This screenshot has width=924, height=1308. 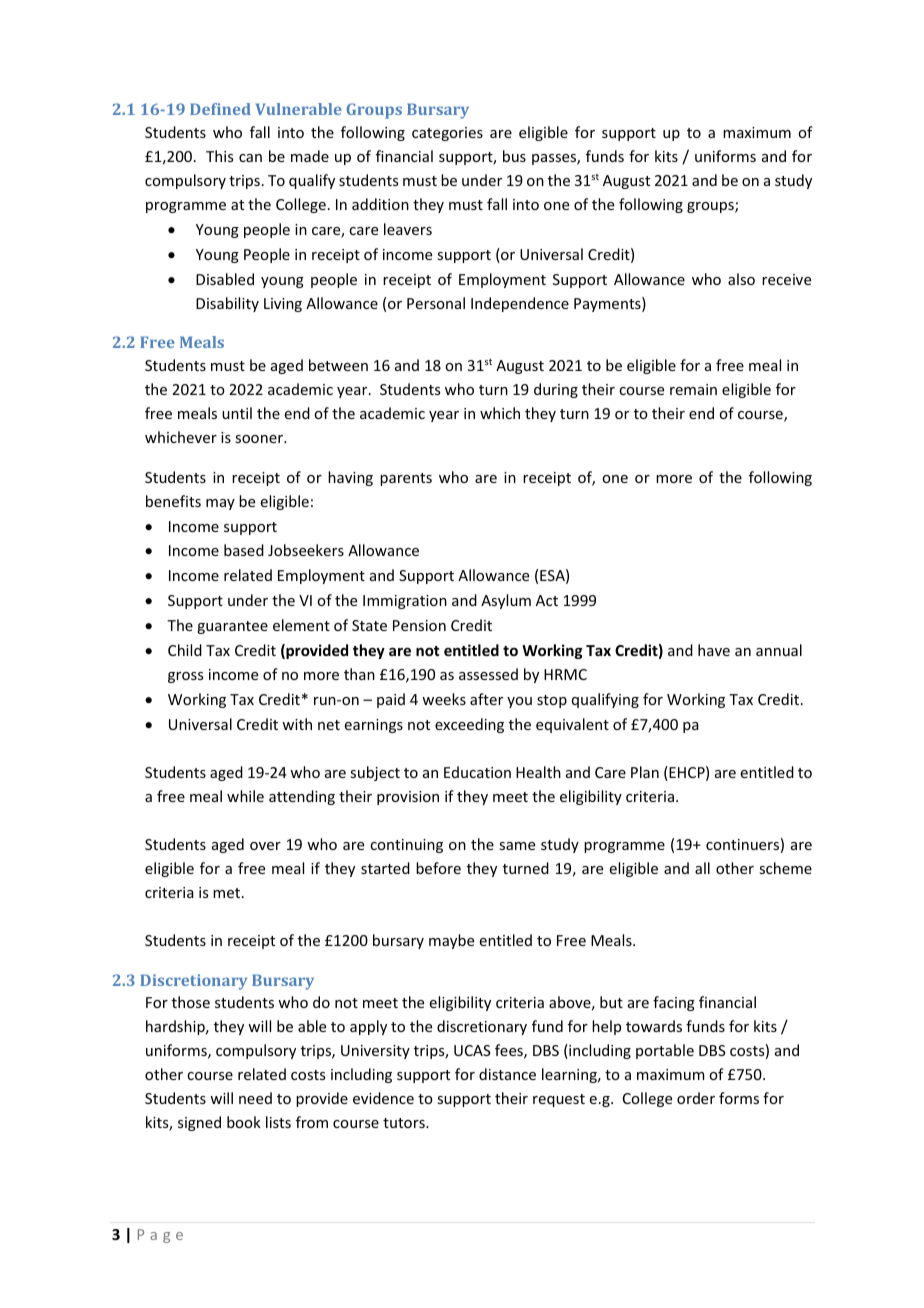 I want to click on need, so click(x=255, y=1098).
